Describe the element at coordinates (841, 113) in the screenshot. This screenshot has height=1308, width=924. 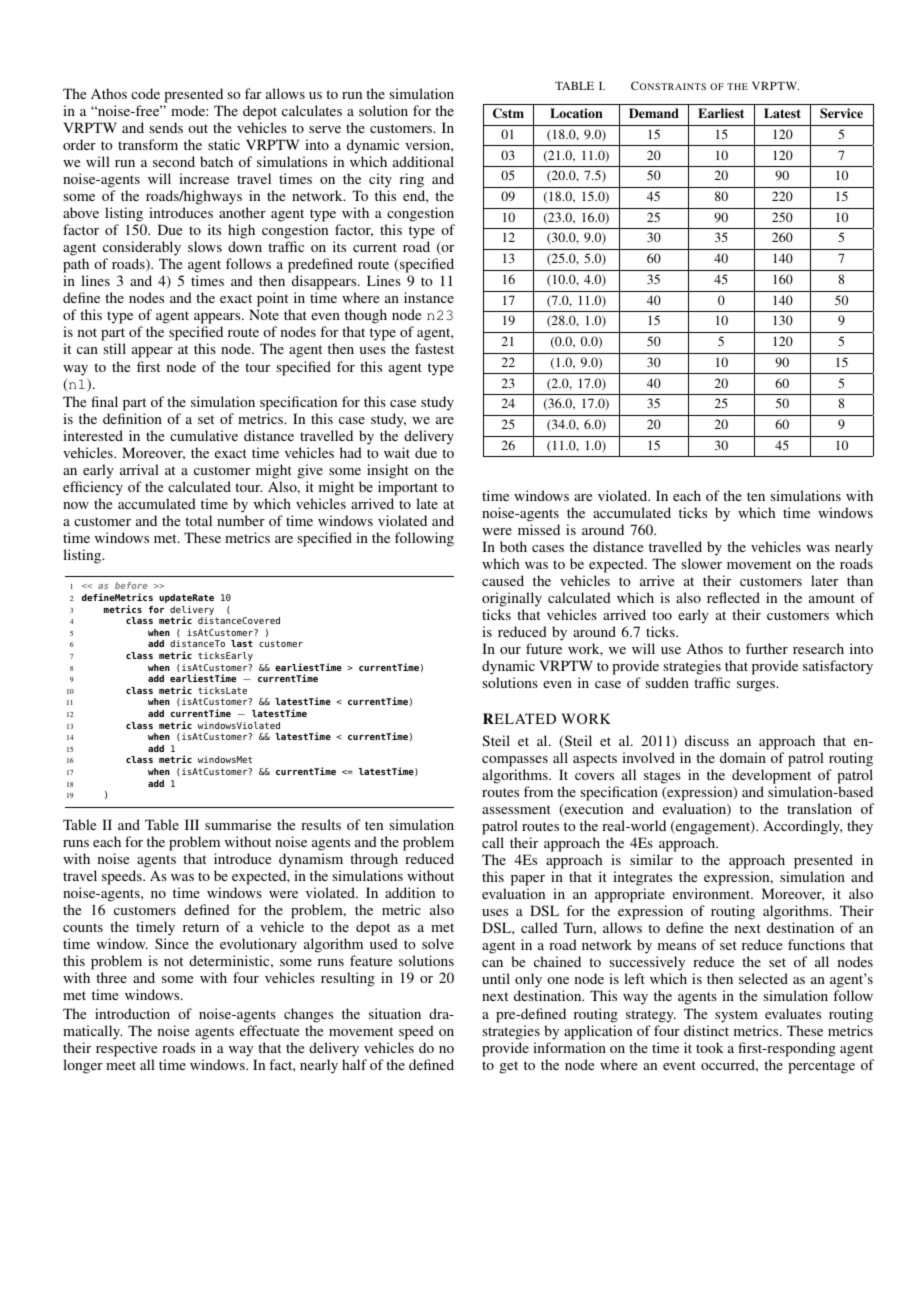
I see `Service` at that location.
